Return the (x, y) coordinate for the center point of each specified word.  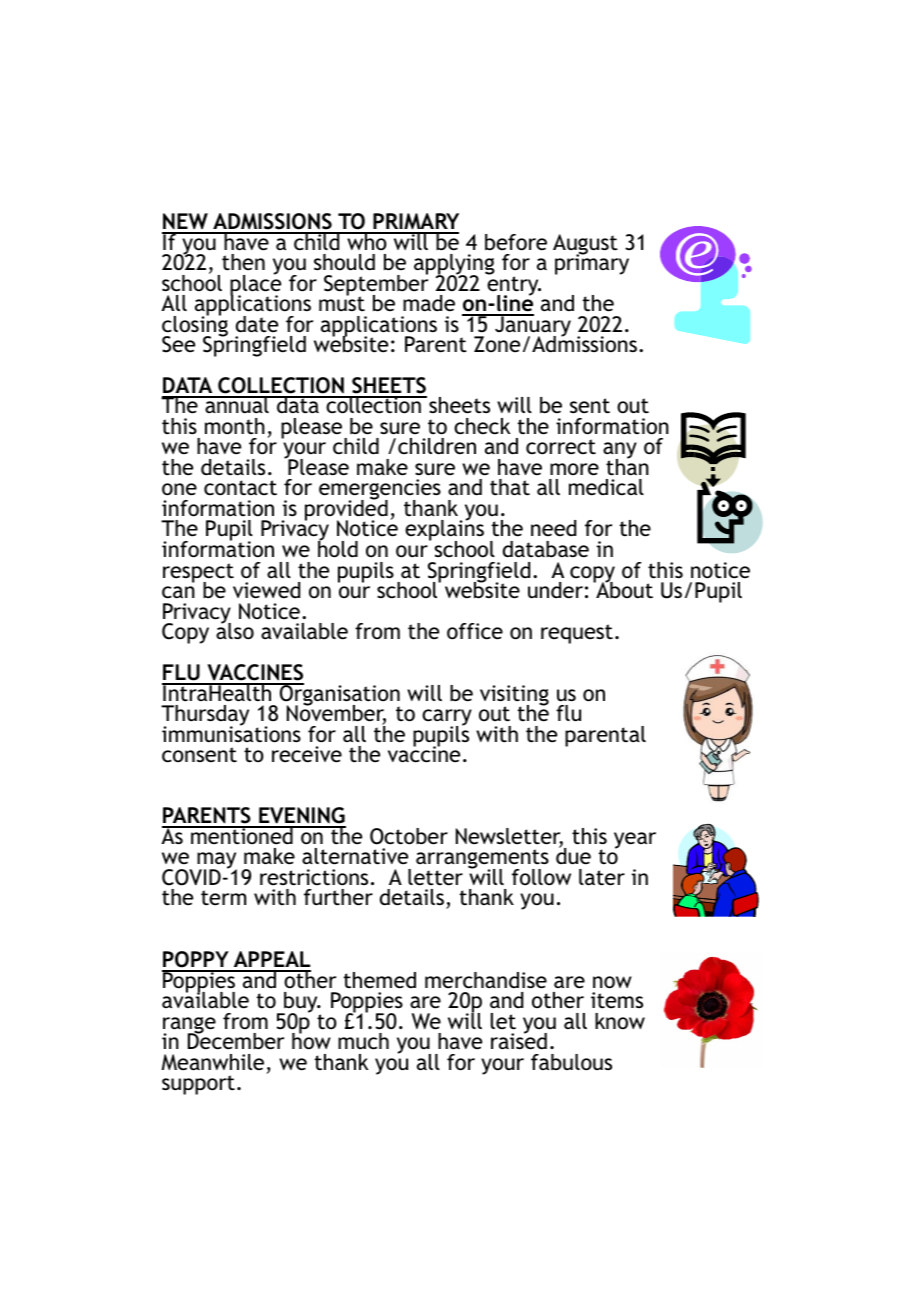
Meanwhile (213, 1062)
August (585, 245)
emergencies (380, 491)
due (573, 855)
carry (447, 719)
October (409, 836)
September (376, 285)
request (577, 634)
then (243, 262)
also (235, 630)
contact (240, 488)
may (217, 862)
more (574, 469)
